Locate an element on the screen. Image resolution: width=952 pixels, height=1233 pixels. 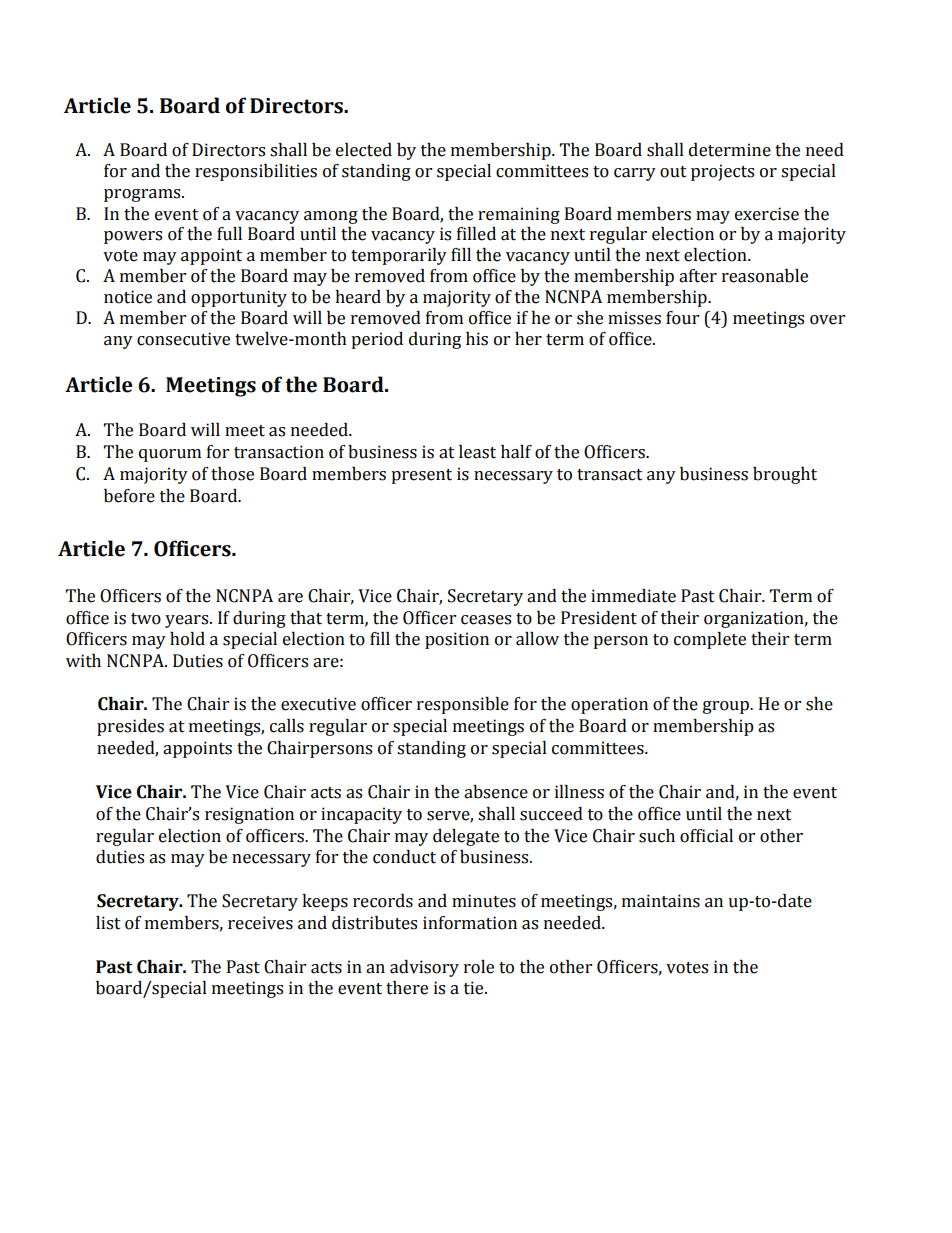
programs is located at coordinates (143, 195).
